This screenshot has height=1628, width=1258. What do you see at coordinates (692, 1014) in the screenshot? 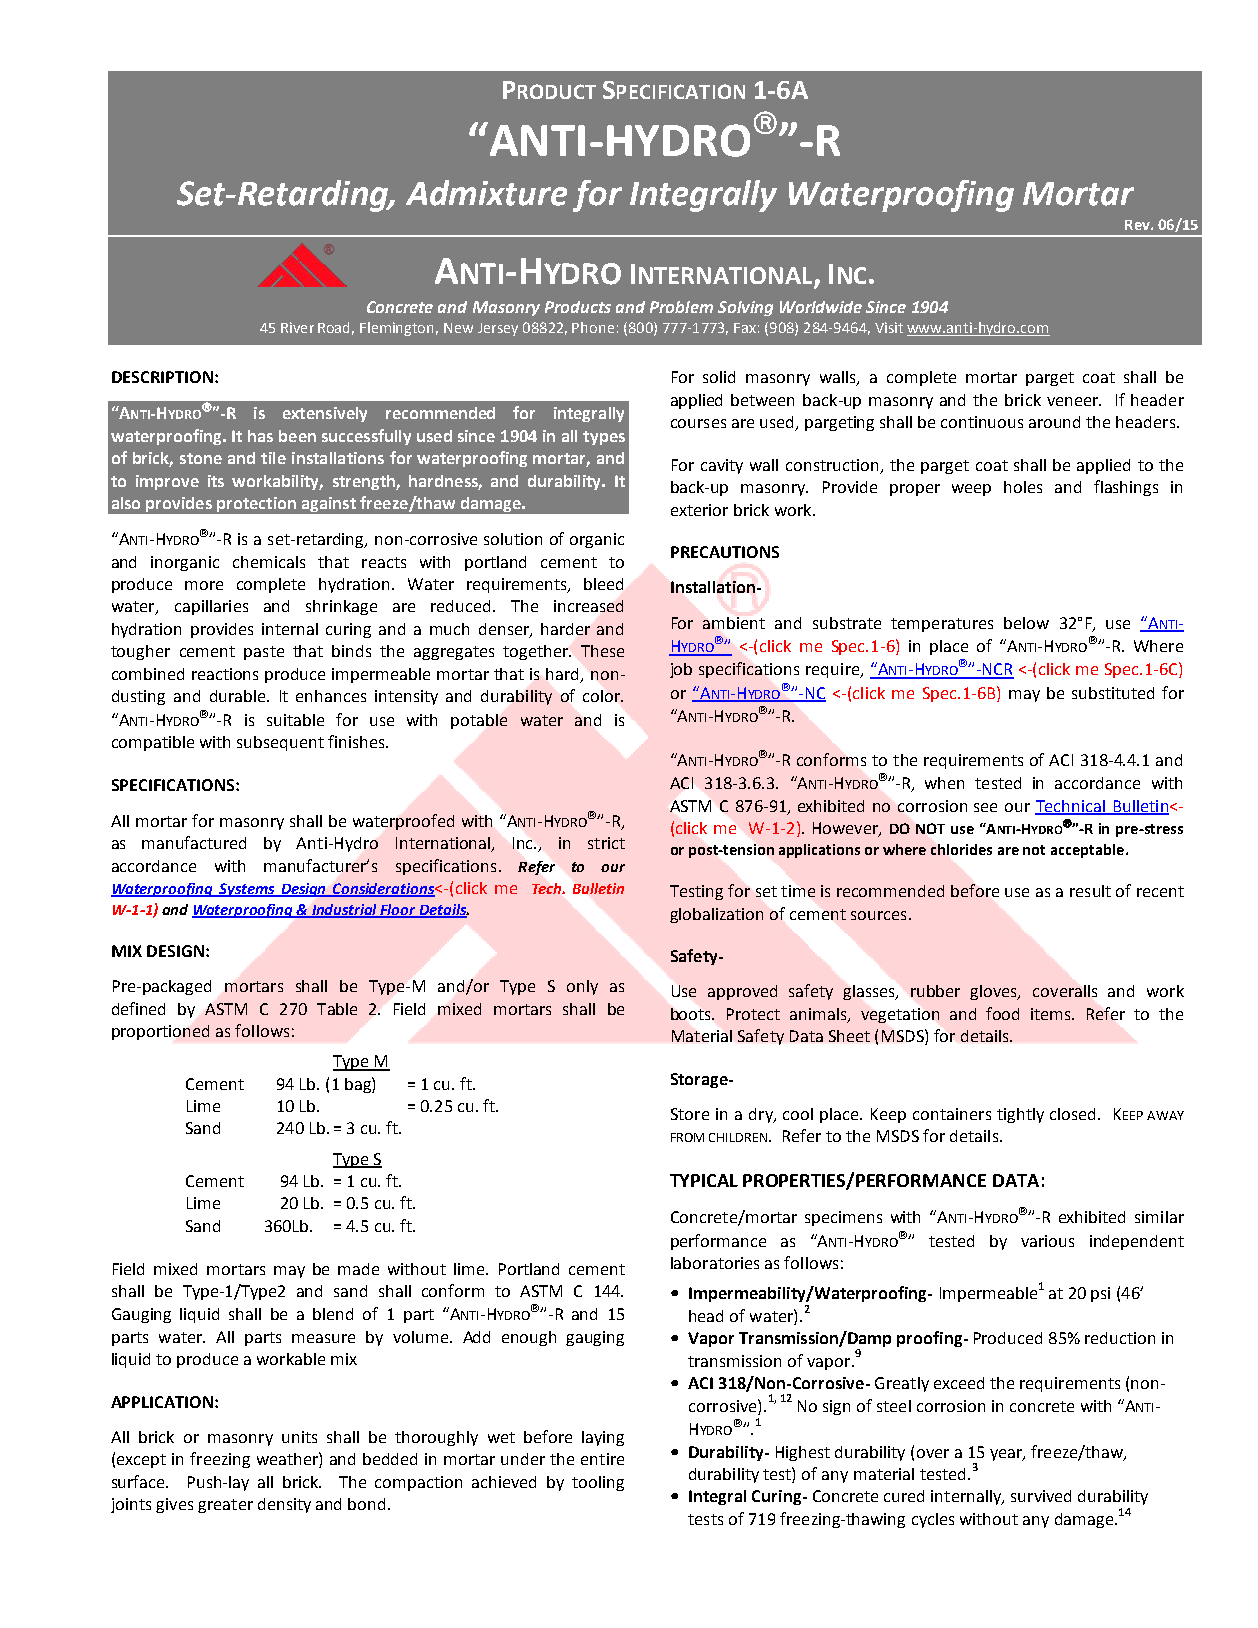
I see `boots` at bounding box center [692, 1014].
